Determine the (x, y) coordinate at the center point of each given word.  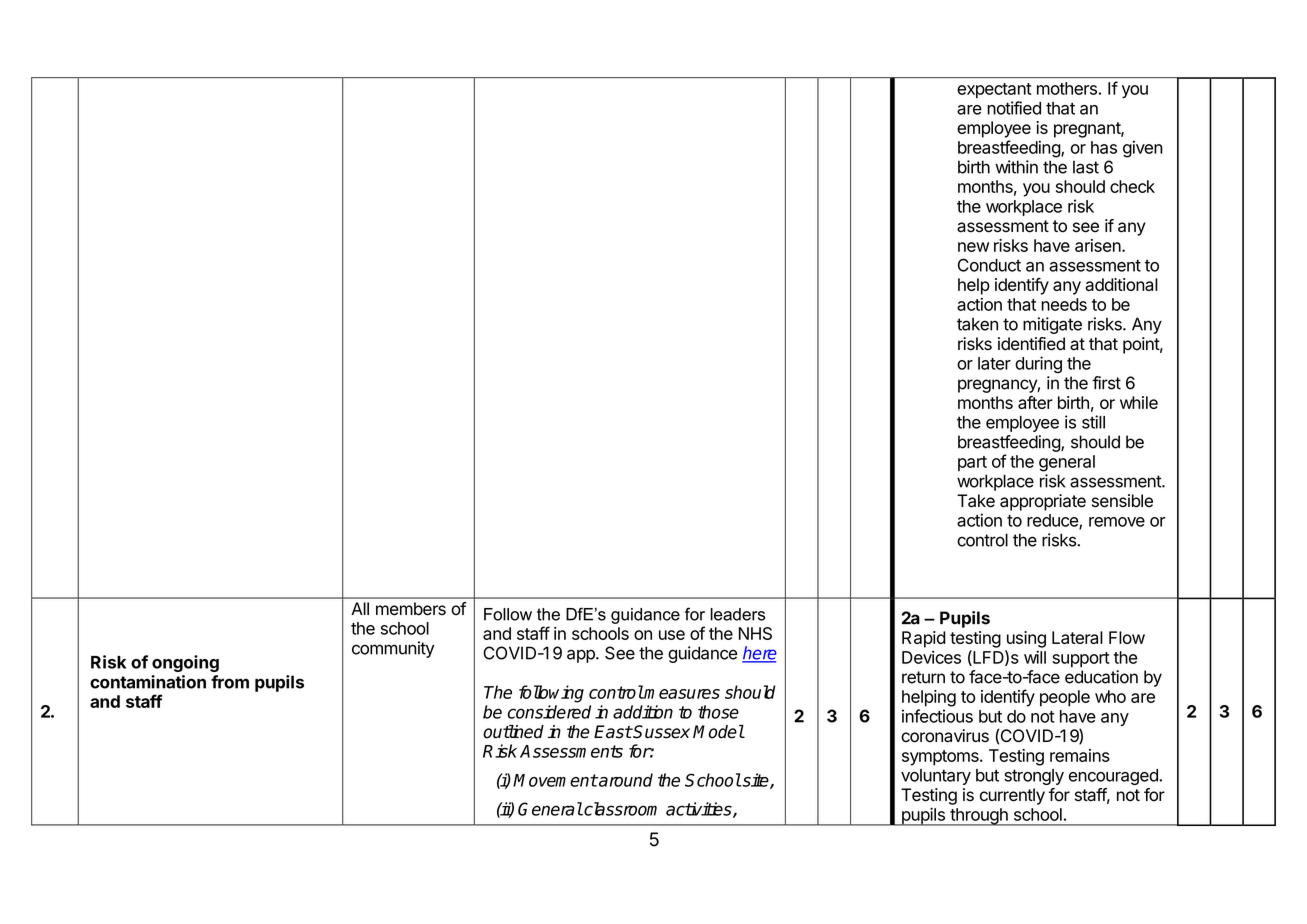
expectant (994, 90)
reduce (1053, 521)
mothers (1067, 88)
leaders (738, 614)
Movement (555, 780)
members (411, 609)
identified (1031, 344)
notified (1014, 108)
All (360, 608)
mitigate (1052, 325)
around (625, 780)
